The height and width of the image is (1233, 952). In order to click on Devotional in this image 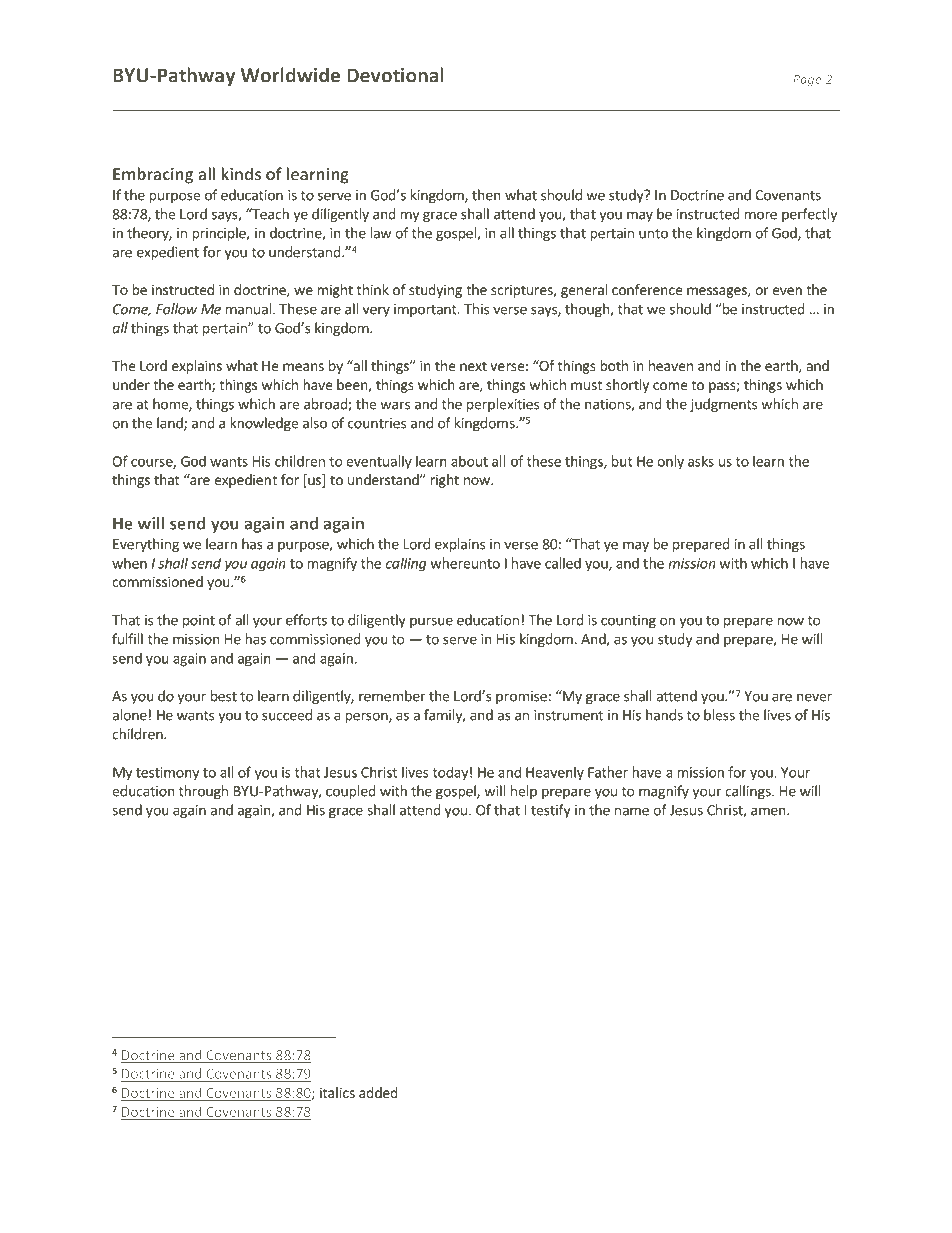, I will do `click(395, 75)`.
